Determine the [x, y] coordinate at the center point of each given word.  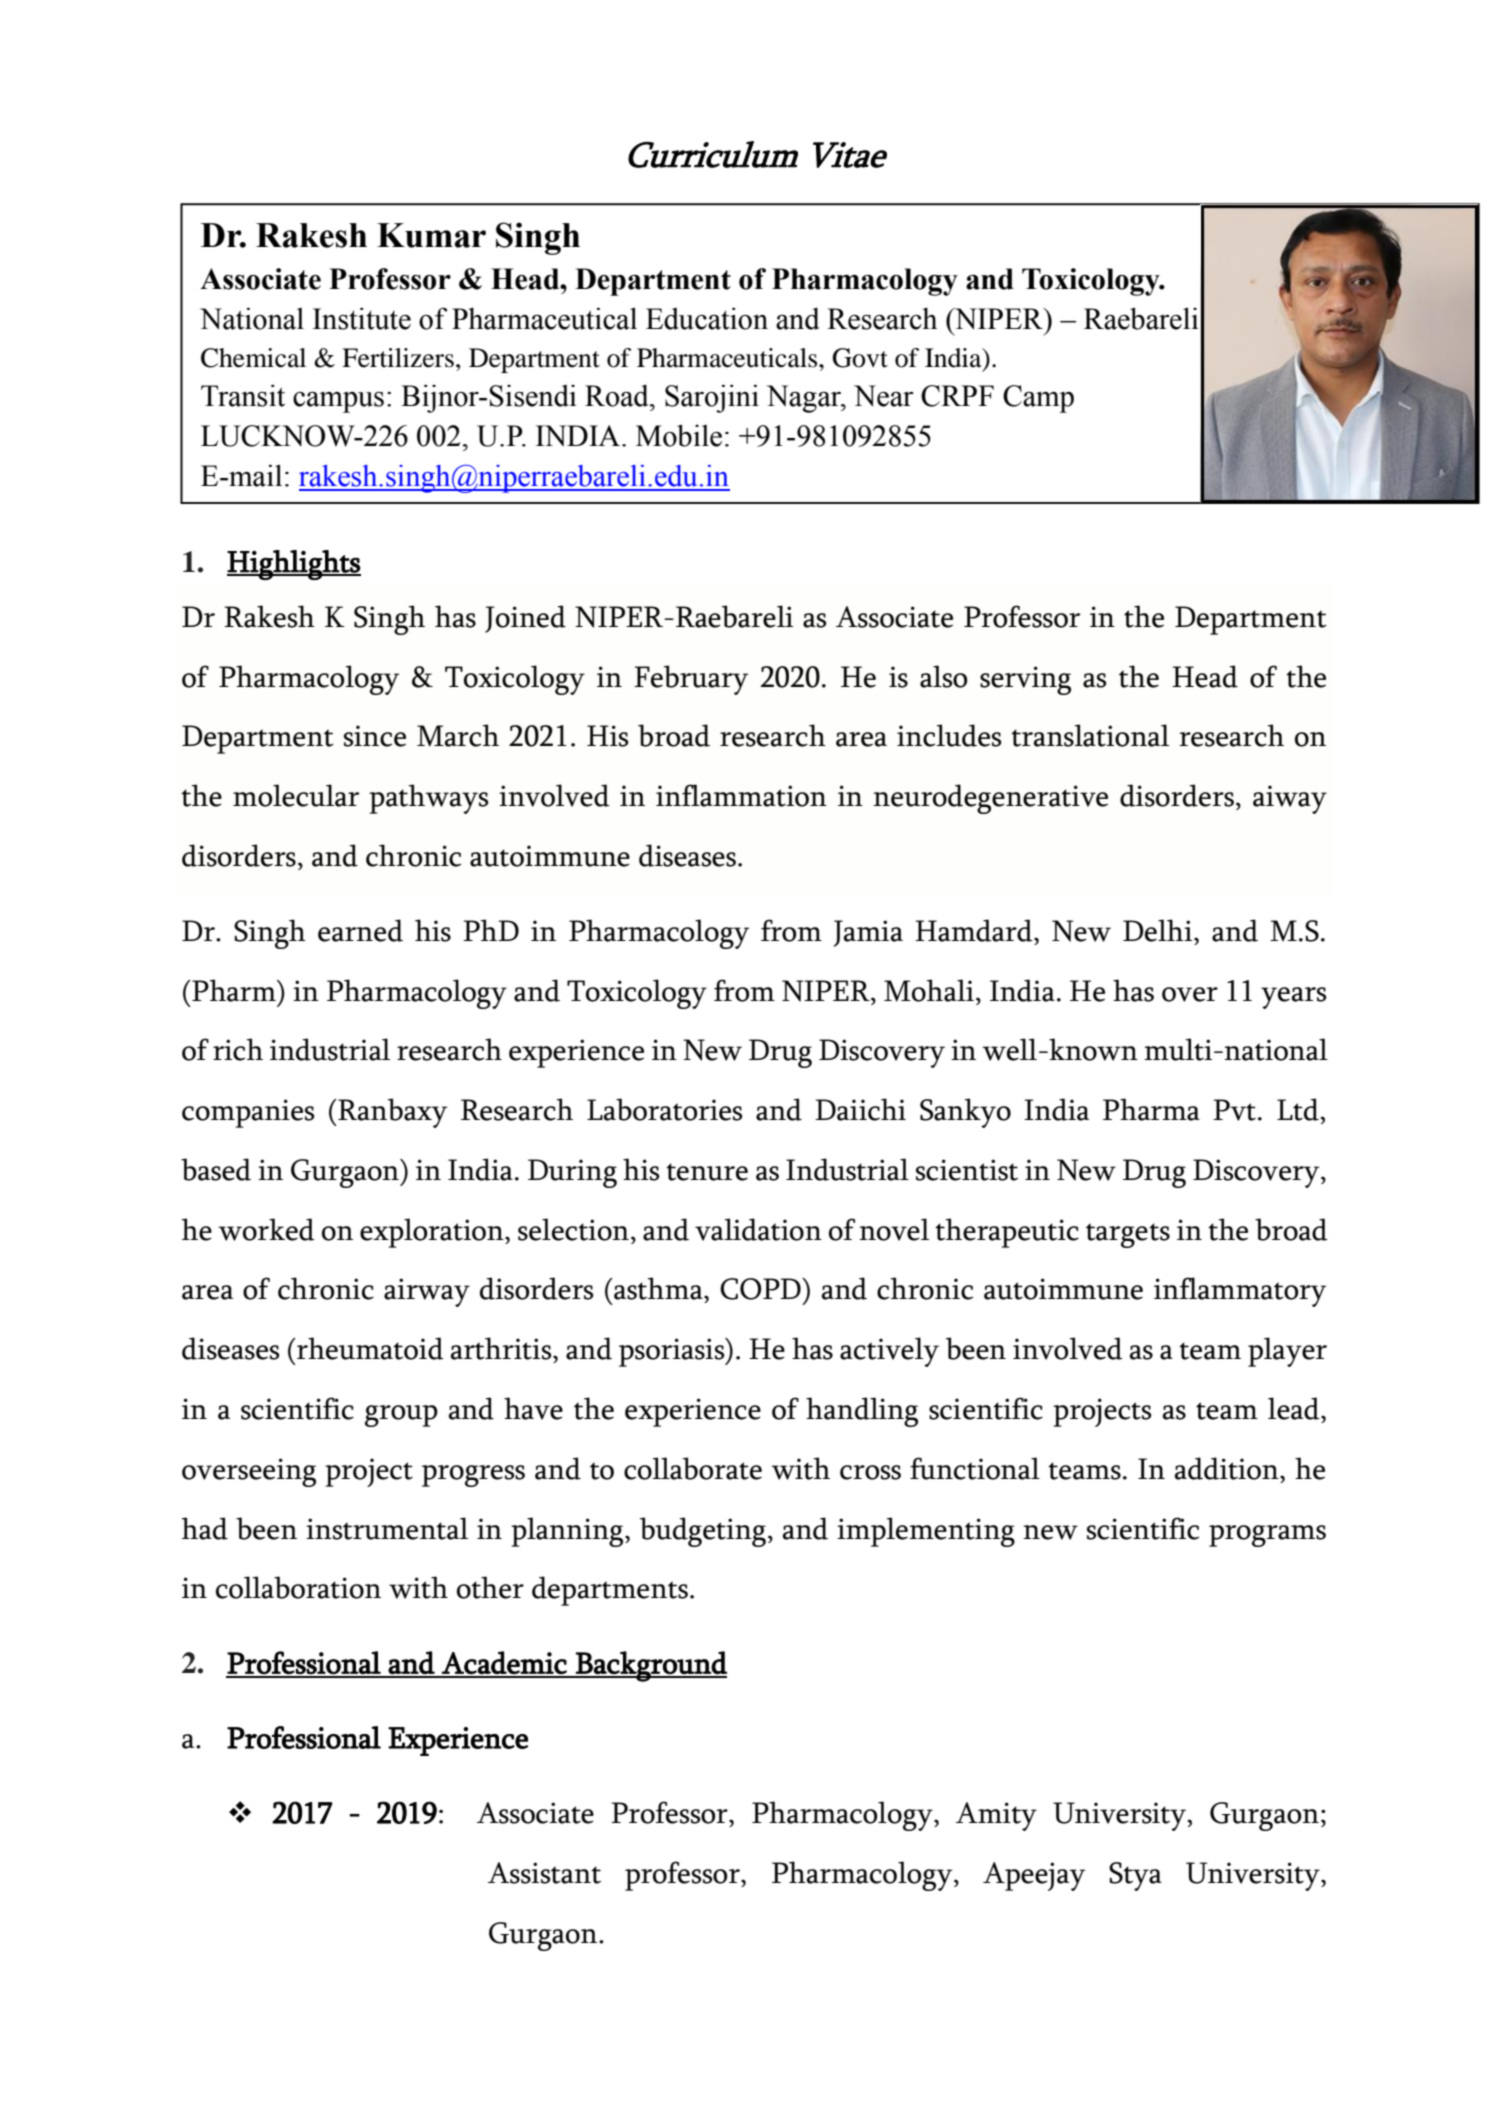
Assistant [544, 1873]
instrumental [387, 1528]
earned [360, 930]
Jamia [868, 933]
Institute [362, 318]
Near [884, 396]
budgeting [703, 1532]
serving [1025, 680]
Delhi [1159, 930]
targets [1128, 1235]
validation [758, 1229]
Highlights [294, 565]
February [691, 680]
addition [1228, 1468]
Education [707, 318]
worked [266, 1229]
